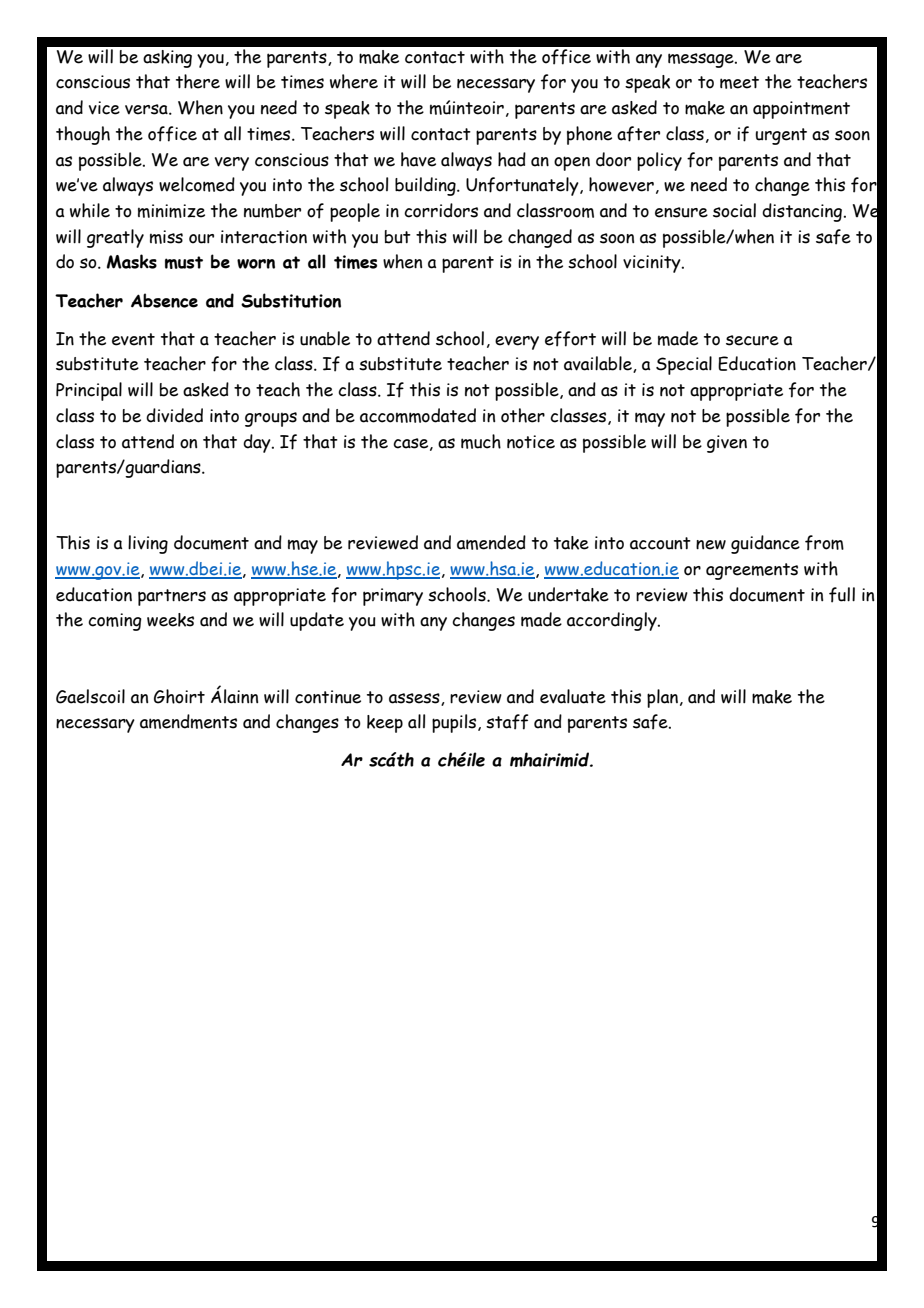 The width and height of the screenshot is (924, 1308). Describe the element at coordinates (752, 340) in the screenshot. I see `secure` at that location.
